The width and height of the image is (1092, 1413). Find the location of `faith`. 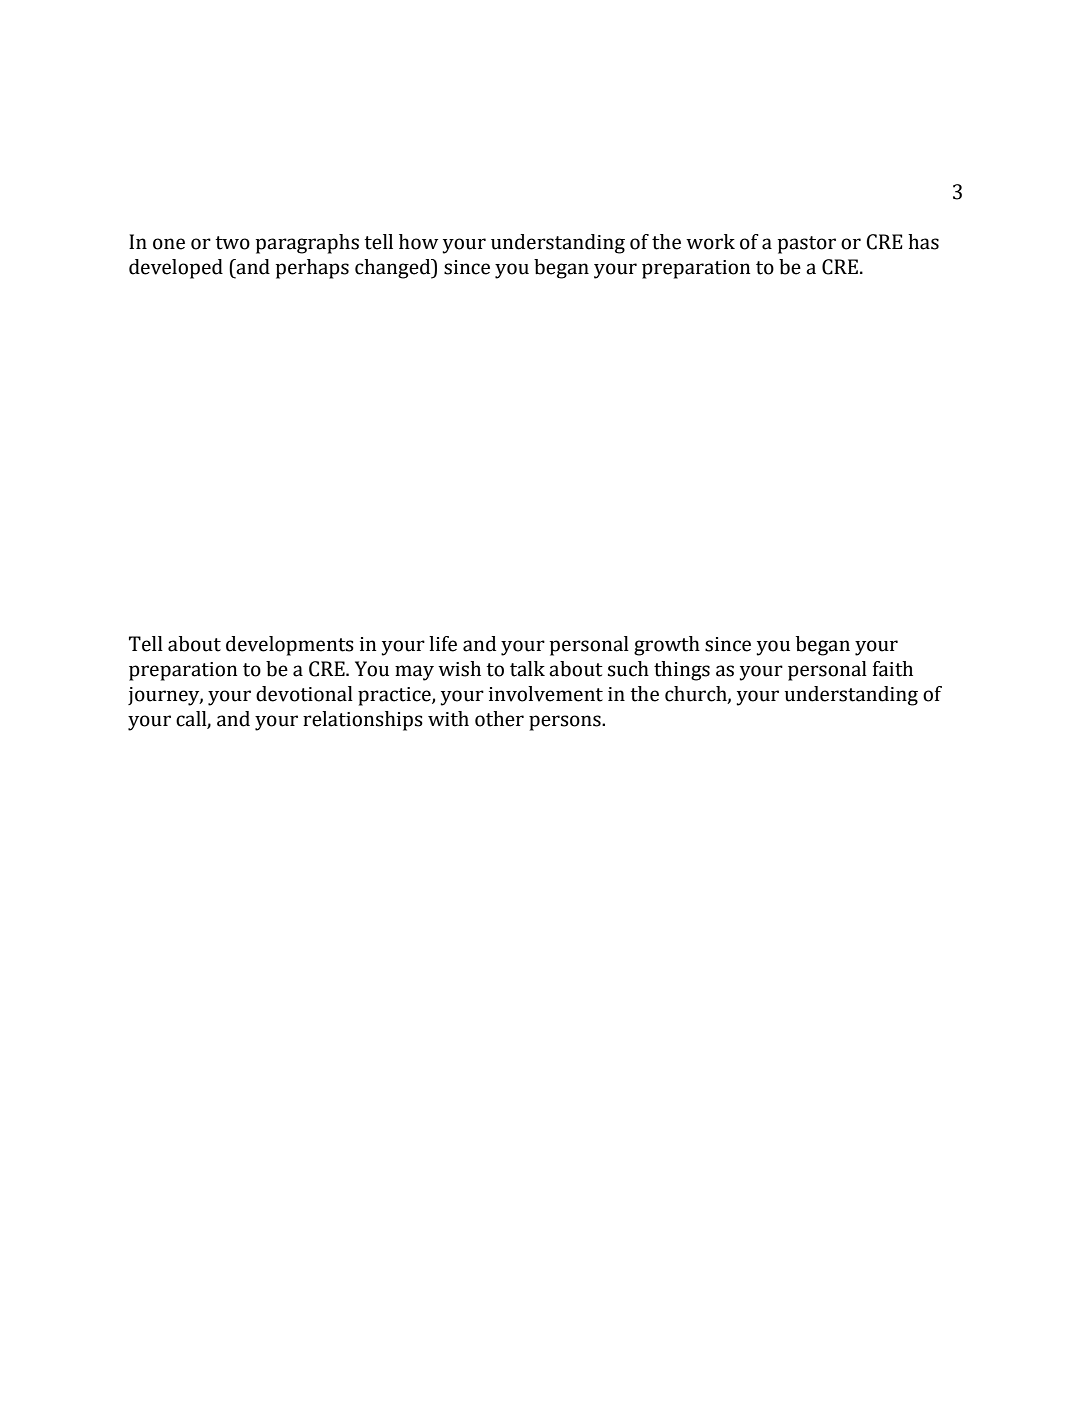

faith is located at coordinates (893, 669).
